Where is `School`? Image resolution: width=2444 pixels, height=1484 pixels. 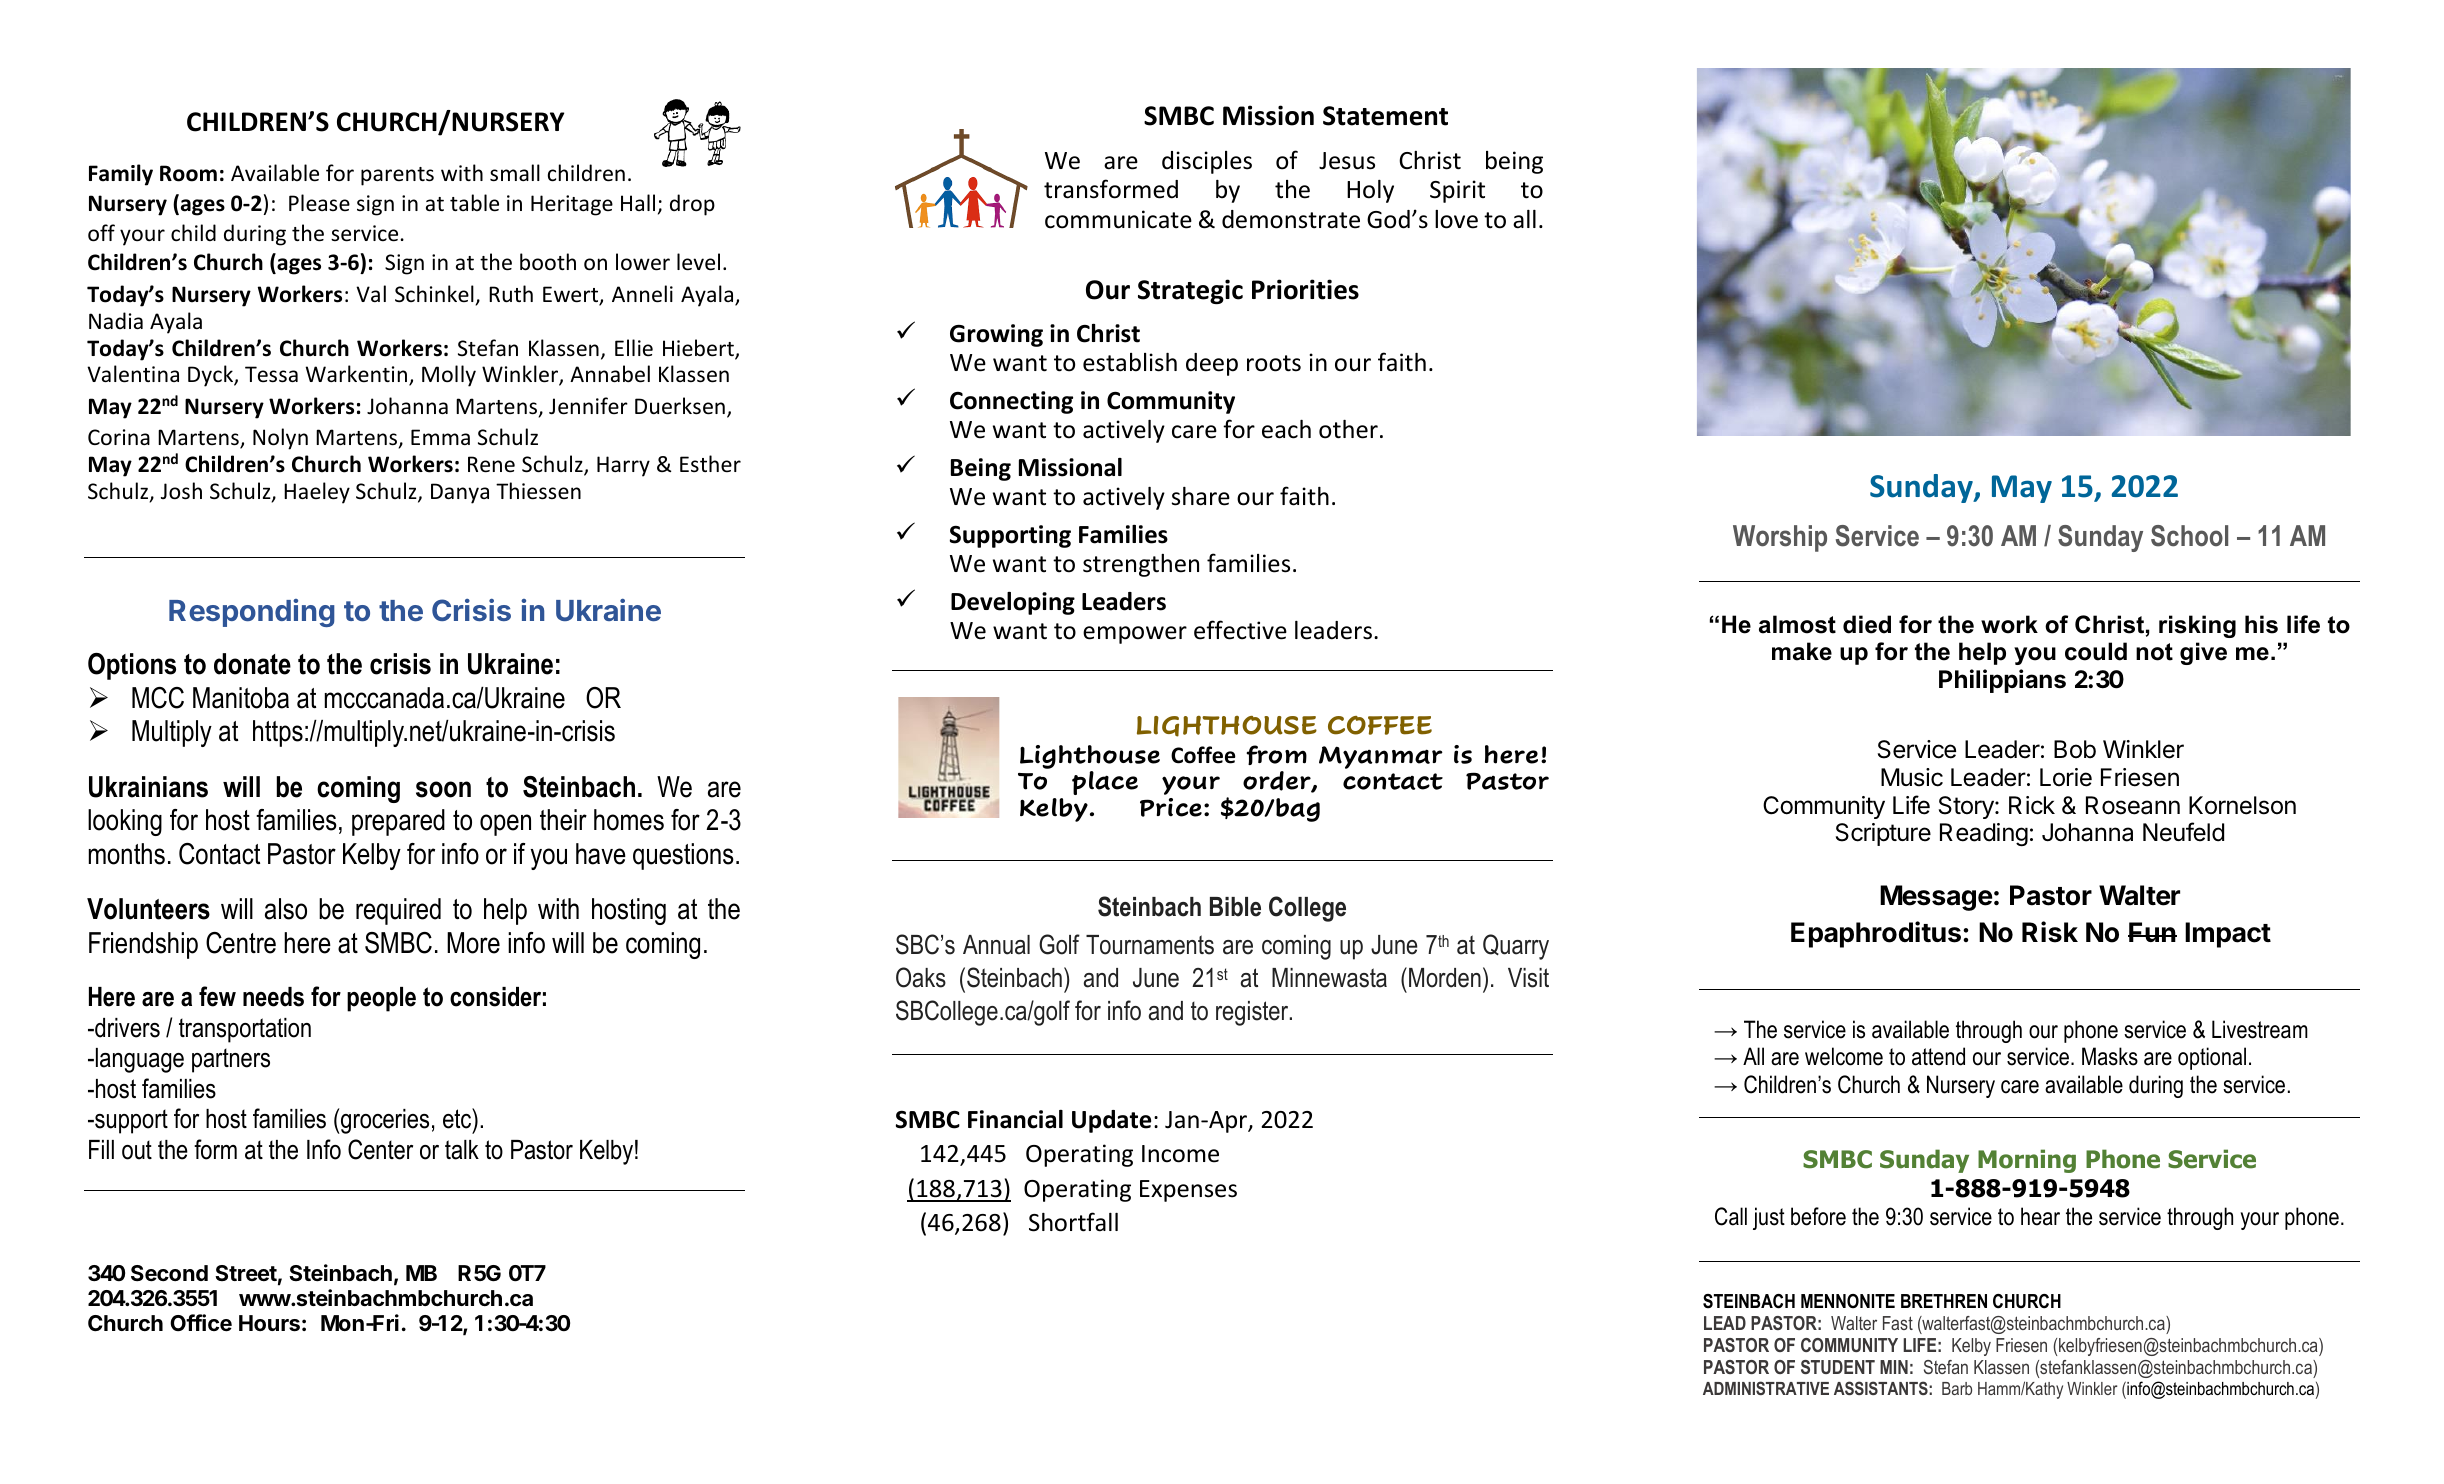 School is located at coordinates (2189, 536).
